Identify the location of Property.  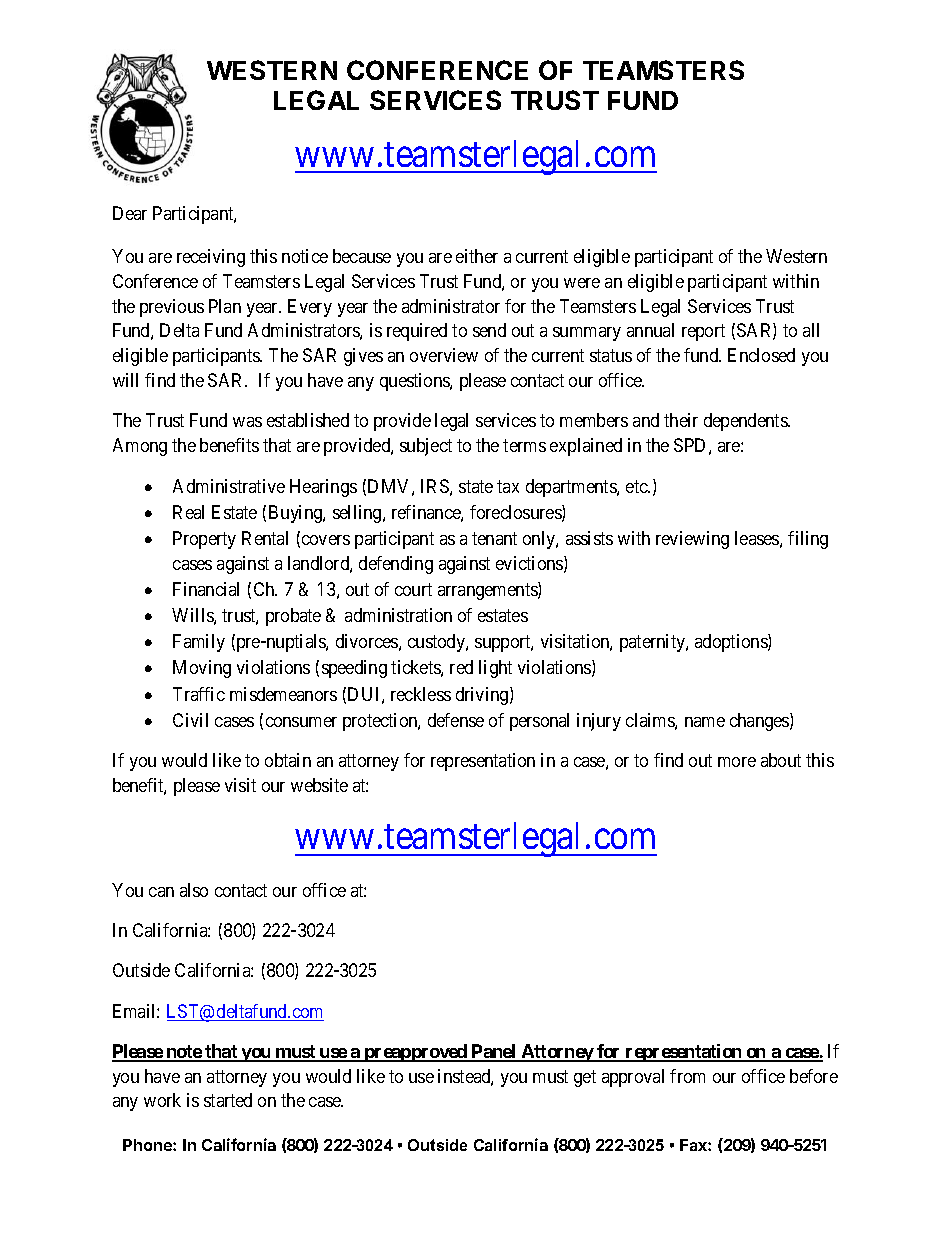
(204, 540).
